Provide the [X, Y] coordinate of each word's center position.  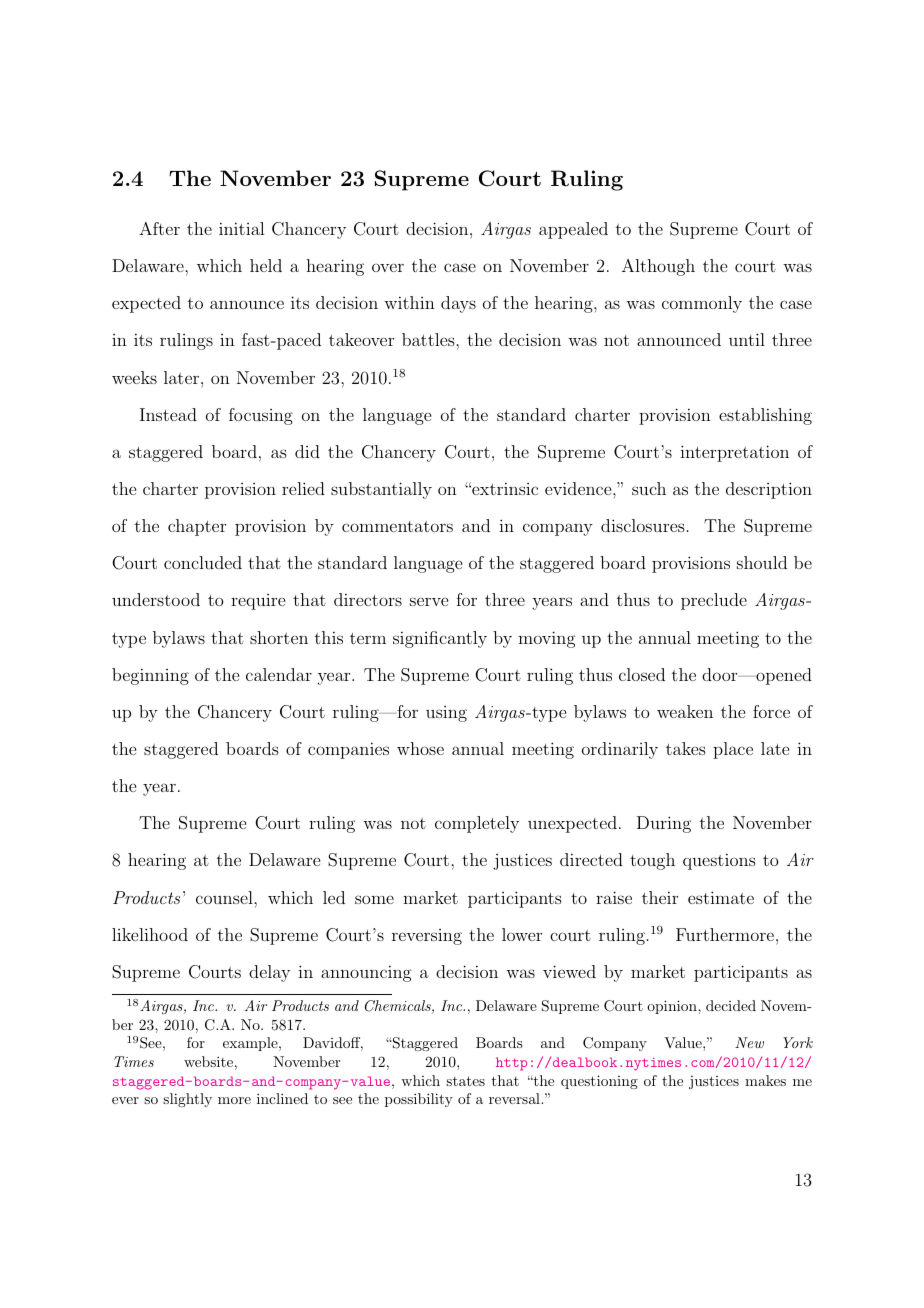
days [458, 304]
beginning [150, 676]
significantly [440, 639]
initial [241, 228]
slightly [187, 1100]
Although [658, 267]
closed [642, 674]
